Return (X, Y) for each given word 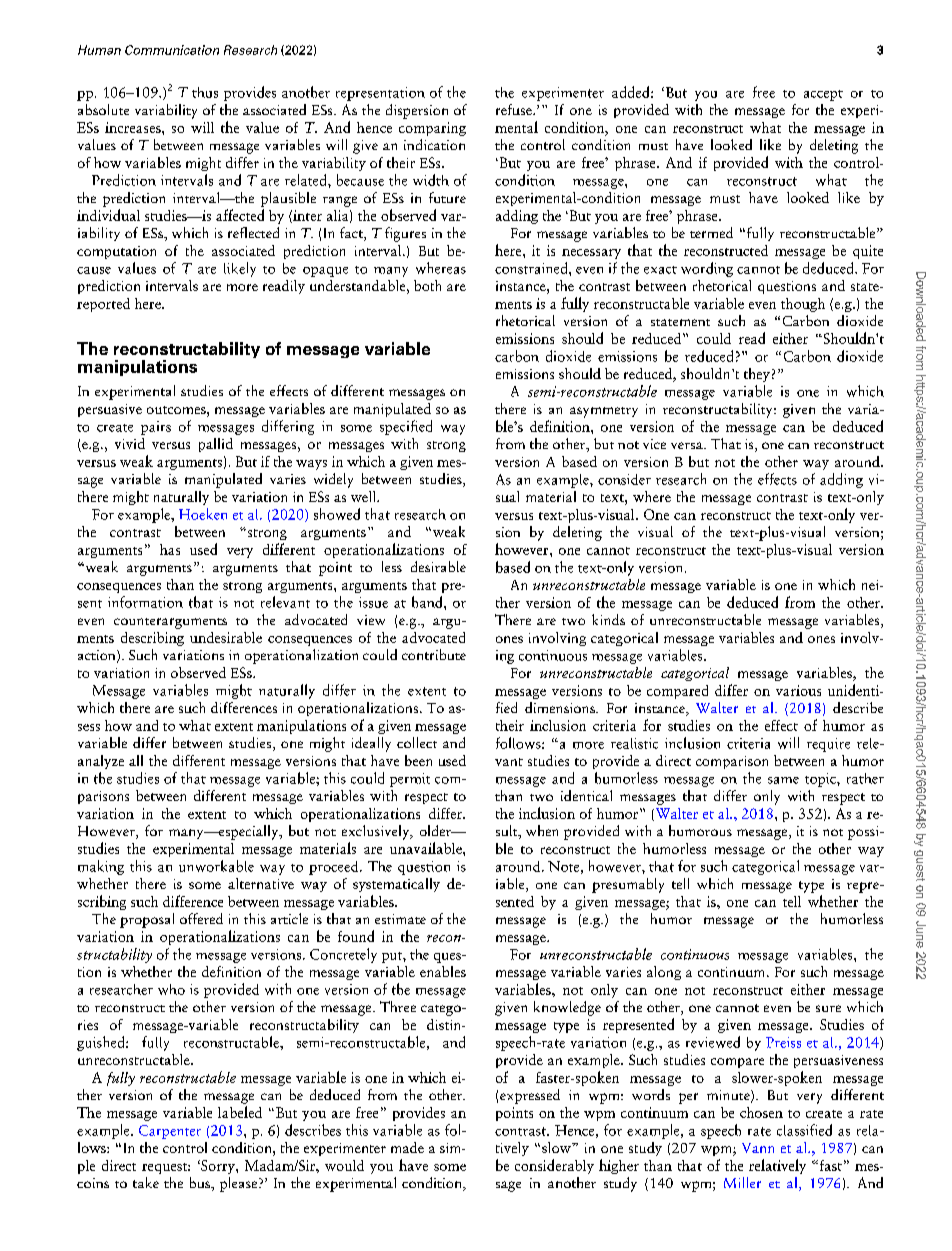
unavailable (427, 848)
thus (205, 92)
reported (103, 305)
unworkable (216, 866)
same (783, 780)
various (798, 690)
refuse (515, 109)
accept (823, 95)
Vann (758, 1148)
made (407, 1147)
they (757, 375)
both (427, 285)
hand (428, 602)
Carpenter (170, 1132)
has (170, 549)
